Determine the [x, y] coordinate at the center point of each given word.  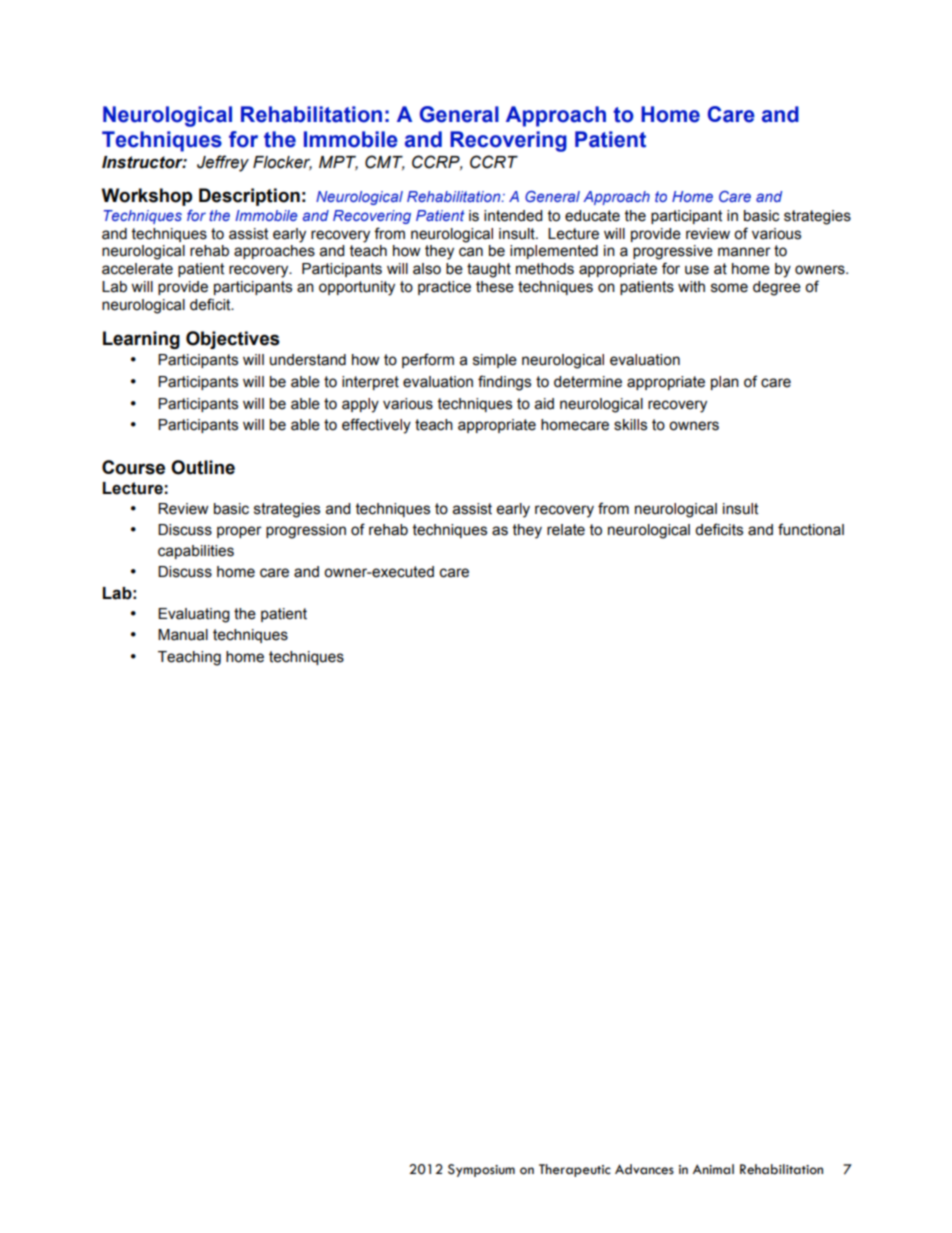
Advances [644, 1169]
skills [630, 425]
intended [513, 216]
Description [249, 197]
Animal [713, 1169]
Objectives [233, 340]
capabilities [196, 552]
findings [504, 383]
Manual [183, 635]
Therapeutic [575, 1170]
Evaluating [194, 615]
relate [566, 530]
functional [811, 529]
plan [725, 383]
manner [744, 252]
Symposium [481, 1170]
